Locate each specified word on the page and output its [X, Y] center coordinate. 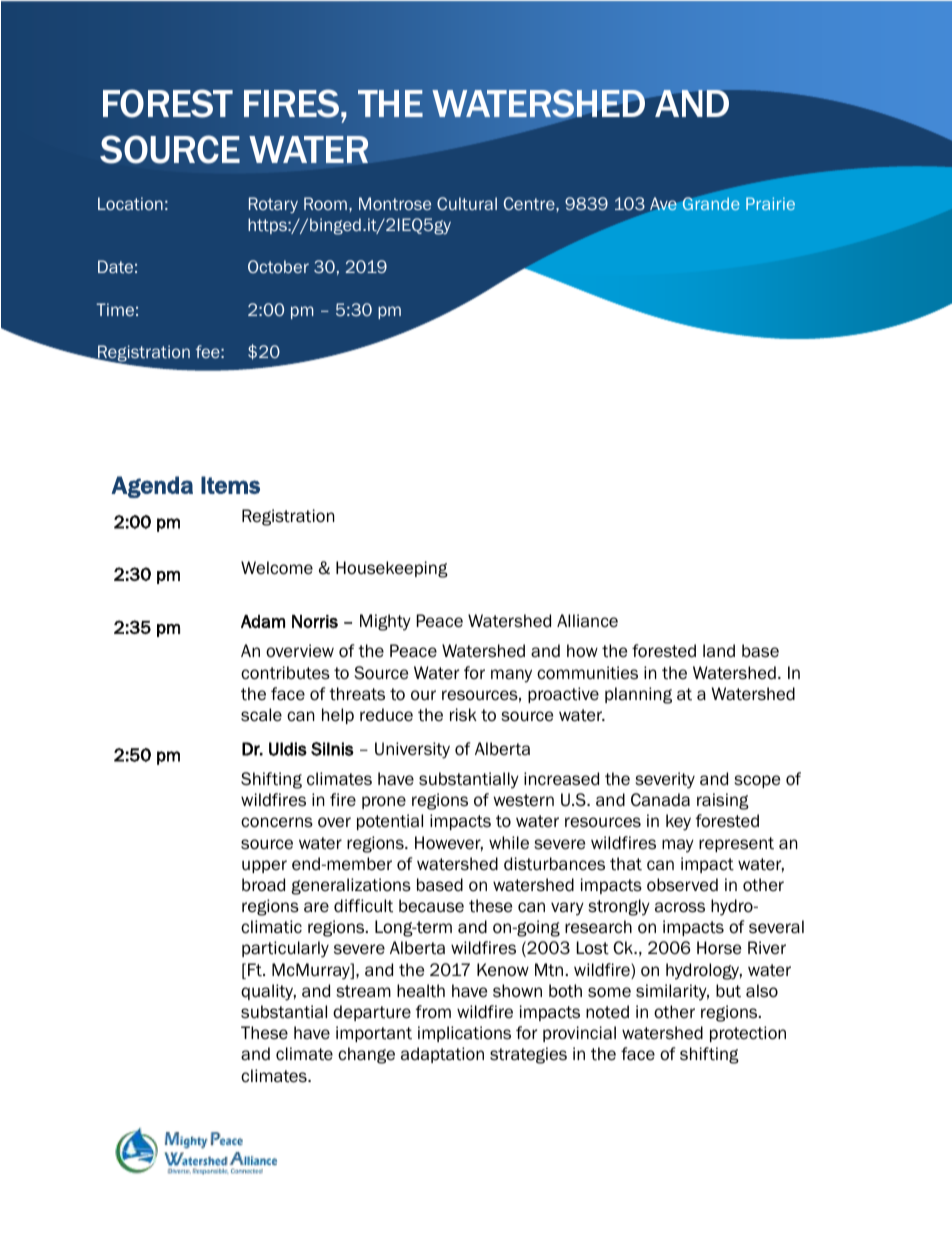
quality [268, 992]
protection [748, 1034]
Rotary [273, 205]
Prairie [770, 203]
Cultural [467, 203]
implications [464, 1034]
